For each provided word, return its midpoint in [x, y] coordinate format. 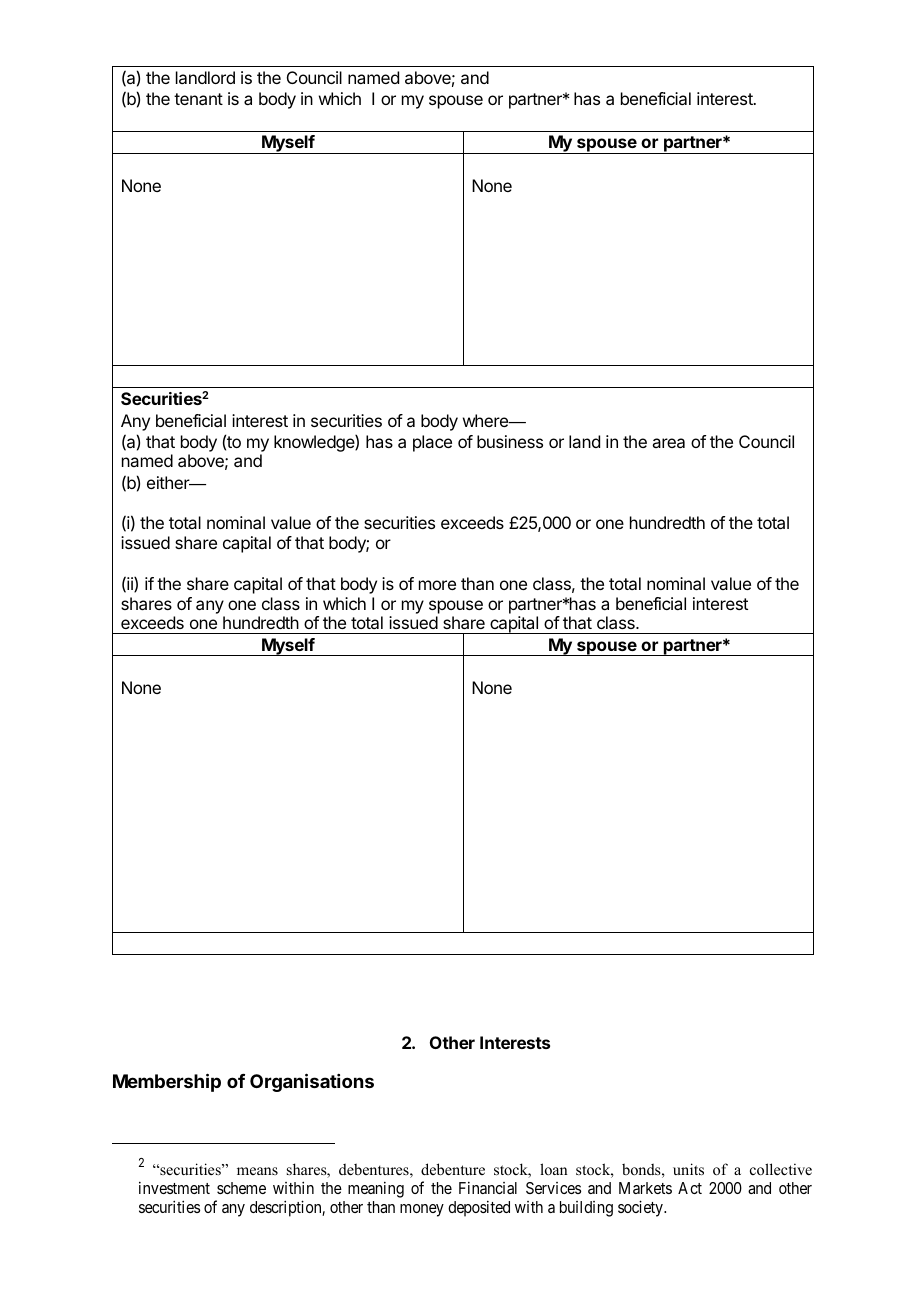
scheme [241, 1188]
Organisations [312, 1082]
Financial [488, 1187]
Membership [167, 1082]
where [486, 420]
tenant [198, 99]
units [688, 1169]
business [510, 441]
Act [690, 1188]
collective [781, 1169]
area [668, 443]
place [432, 443]
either [169, 482]
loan [554, 1169]
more [437, 585]
